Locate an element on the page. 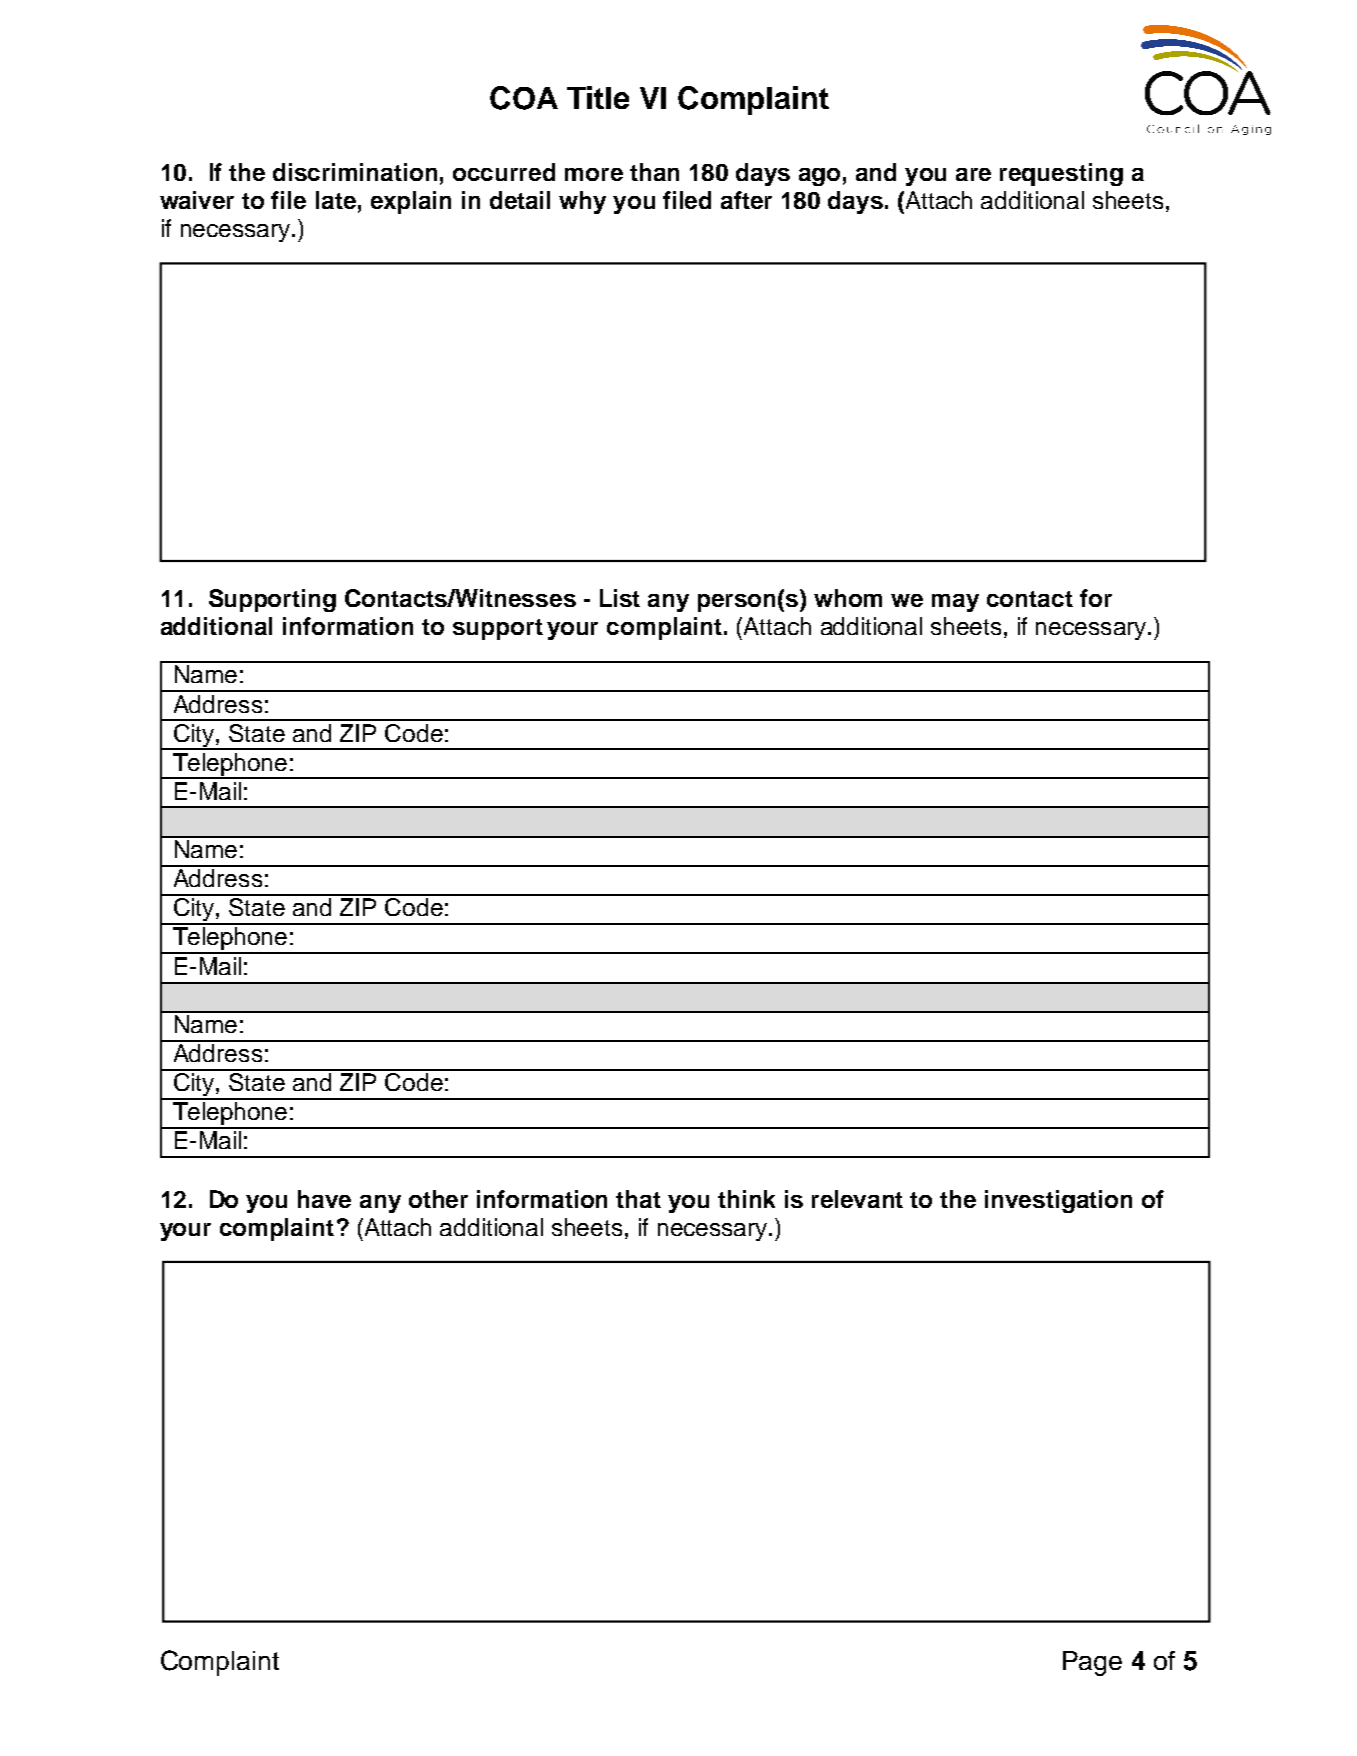  Page is located at coordinates (1092, 1663).
